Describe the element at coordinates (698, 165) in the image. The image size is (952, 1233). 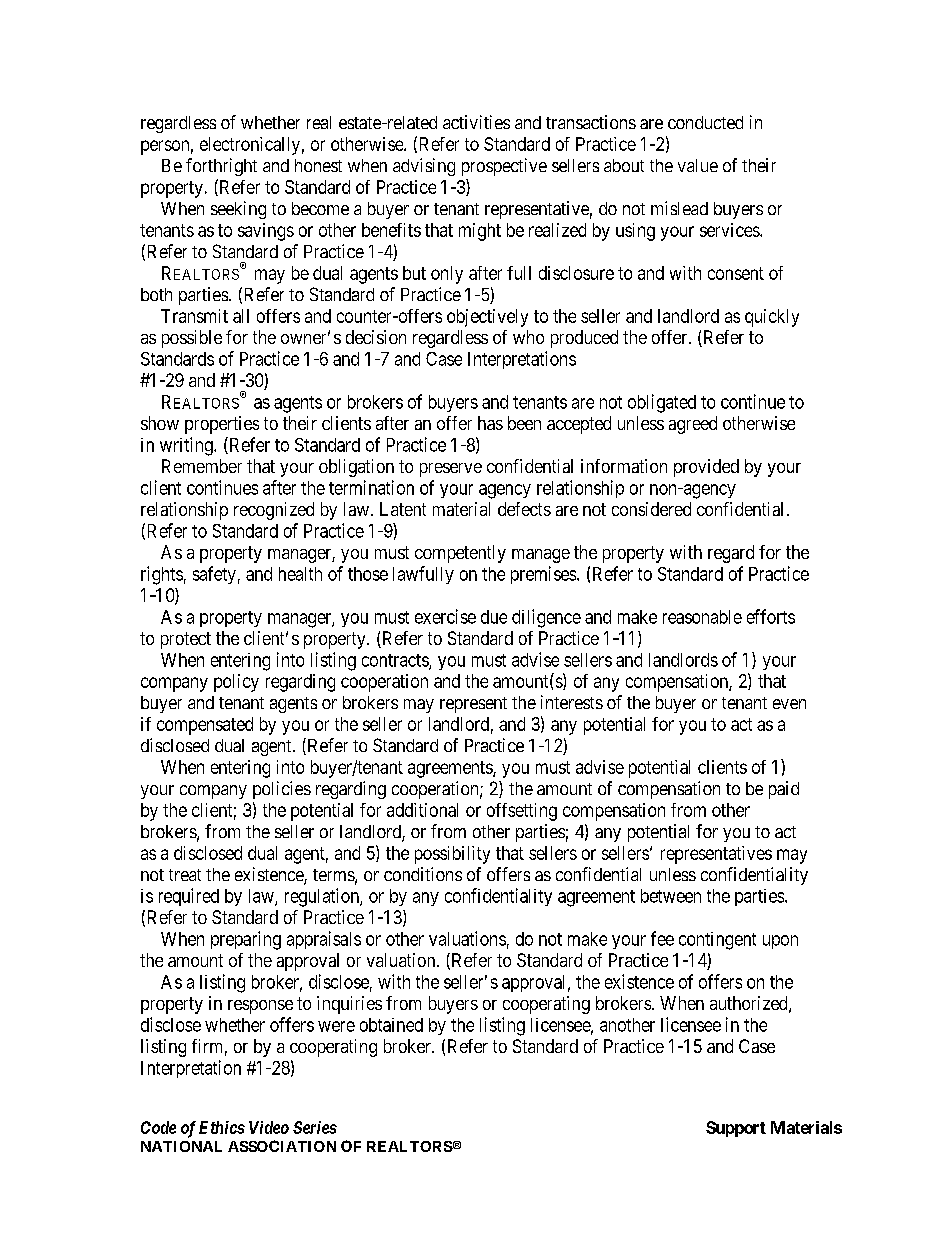
I see `value` at that location.
